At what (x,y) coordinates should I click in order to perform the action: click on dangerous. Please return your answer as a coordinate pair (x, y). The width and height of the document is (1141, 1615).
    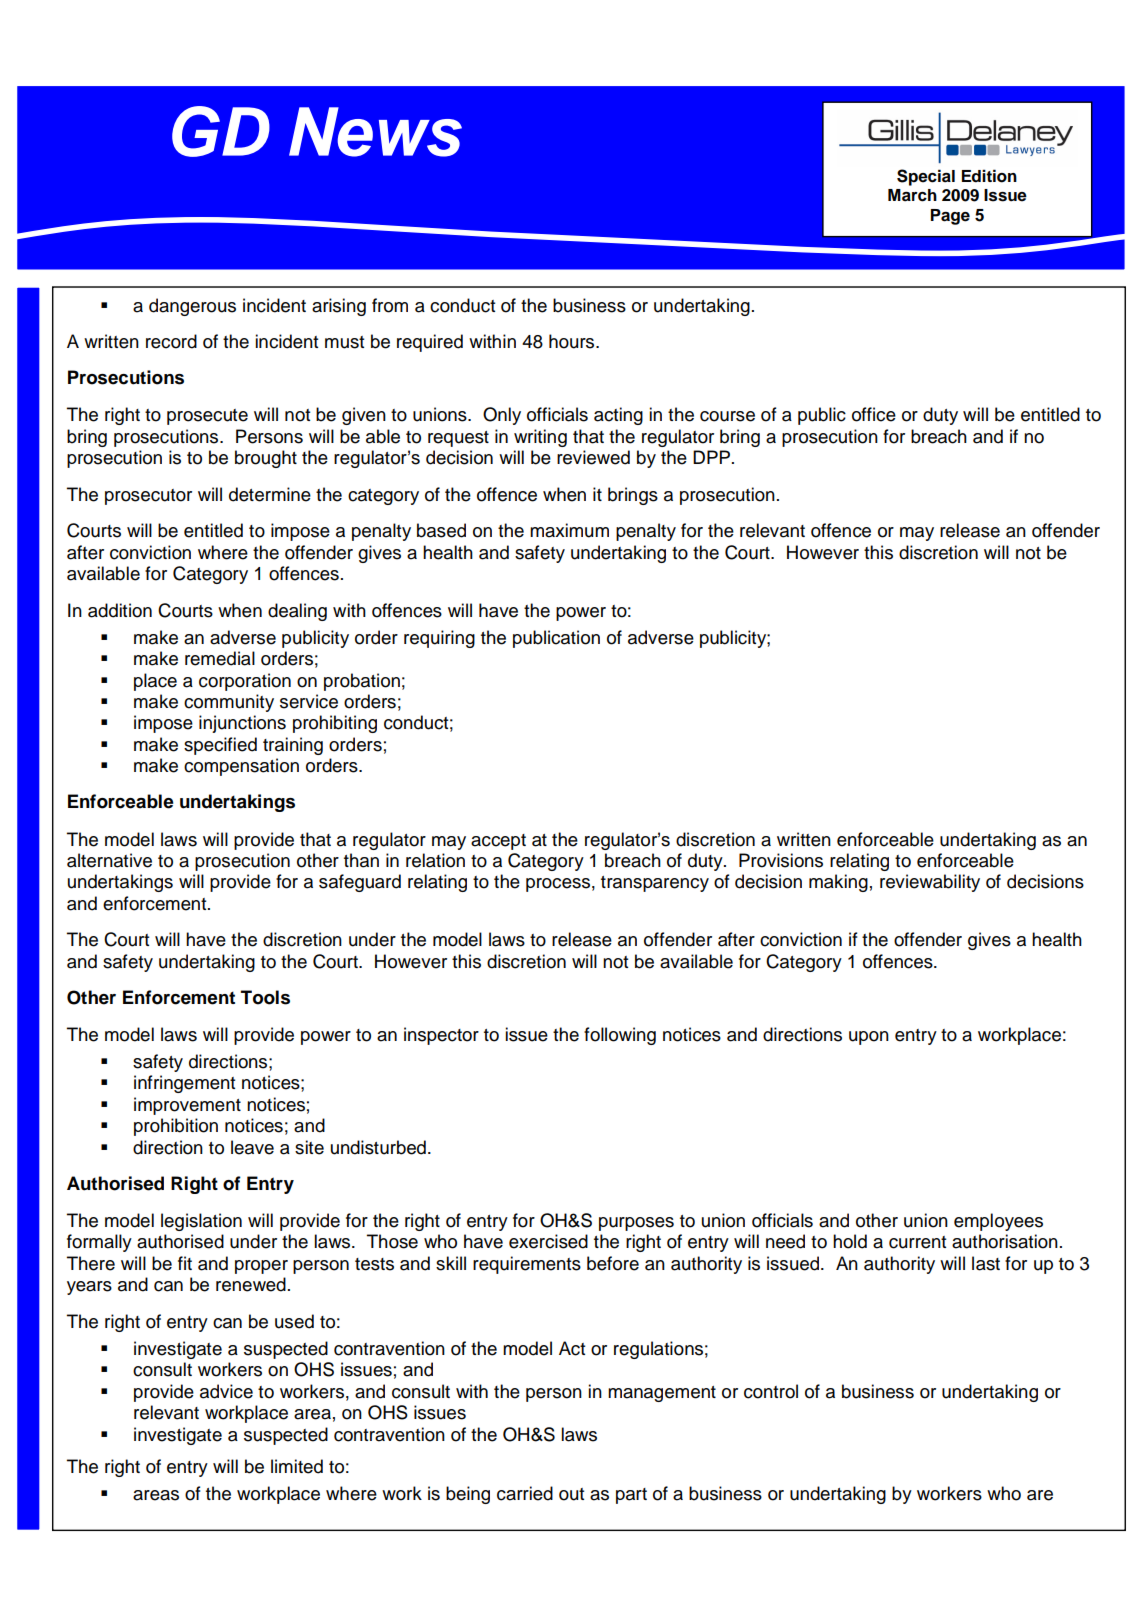
    Looking at the image, I should click on (192, 307).
